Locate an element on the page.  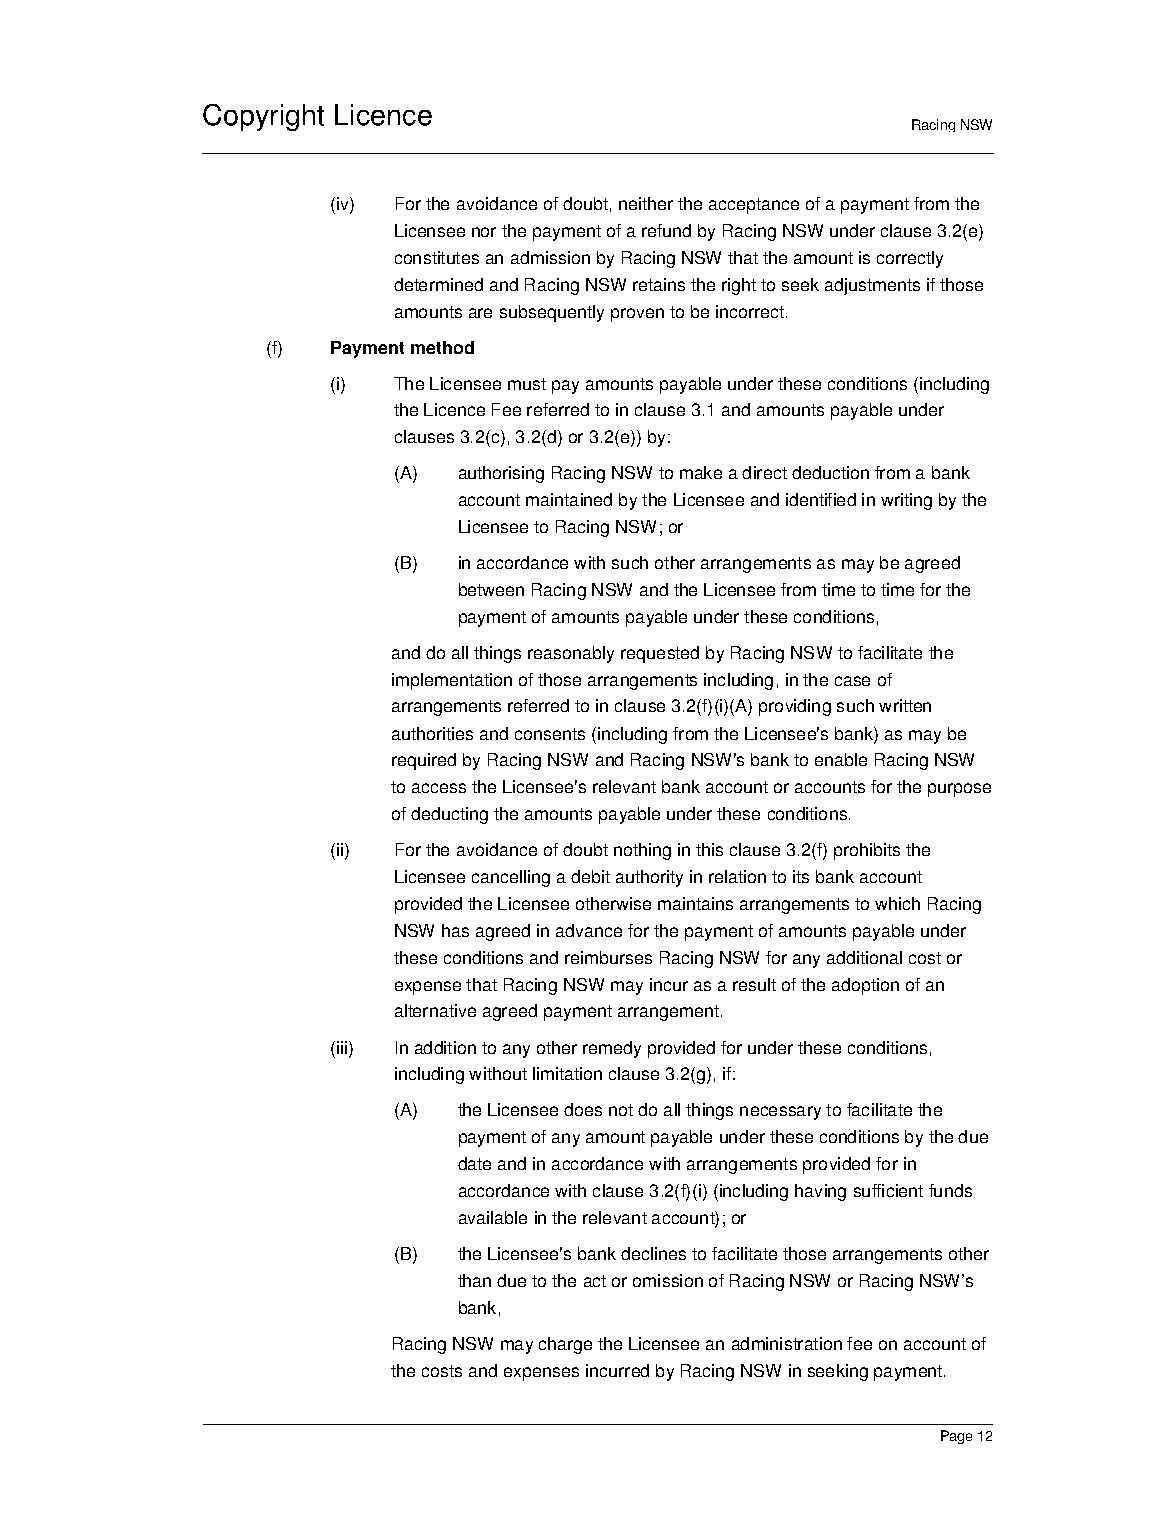
constitutes is located at coordinates (437, 257).
